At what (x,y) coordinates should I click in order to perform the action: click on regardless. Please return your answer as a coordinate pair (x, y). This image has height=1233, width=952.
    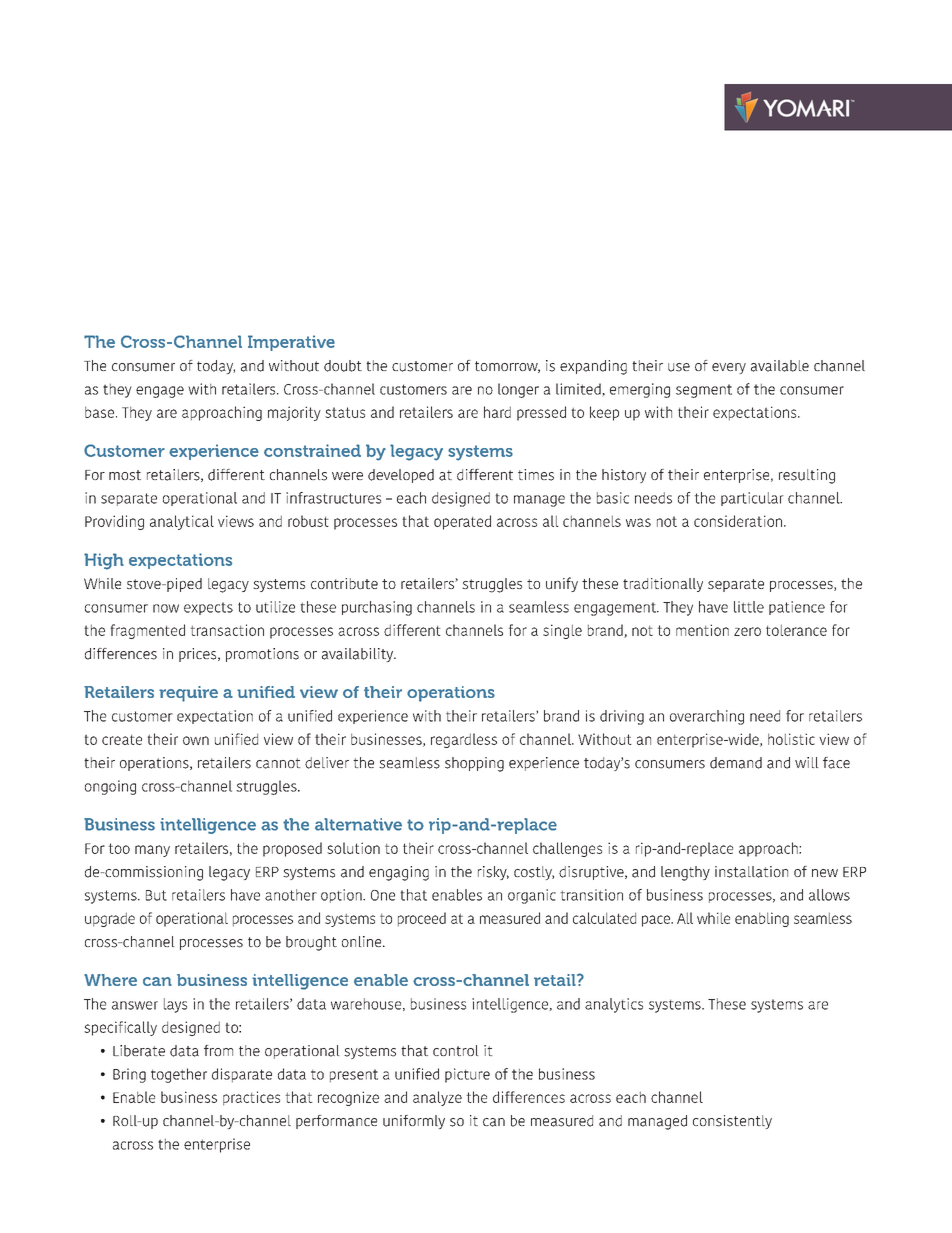
    Looking at the image, I should click on (464, 740).
